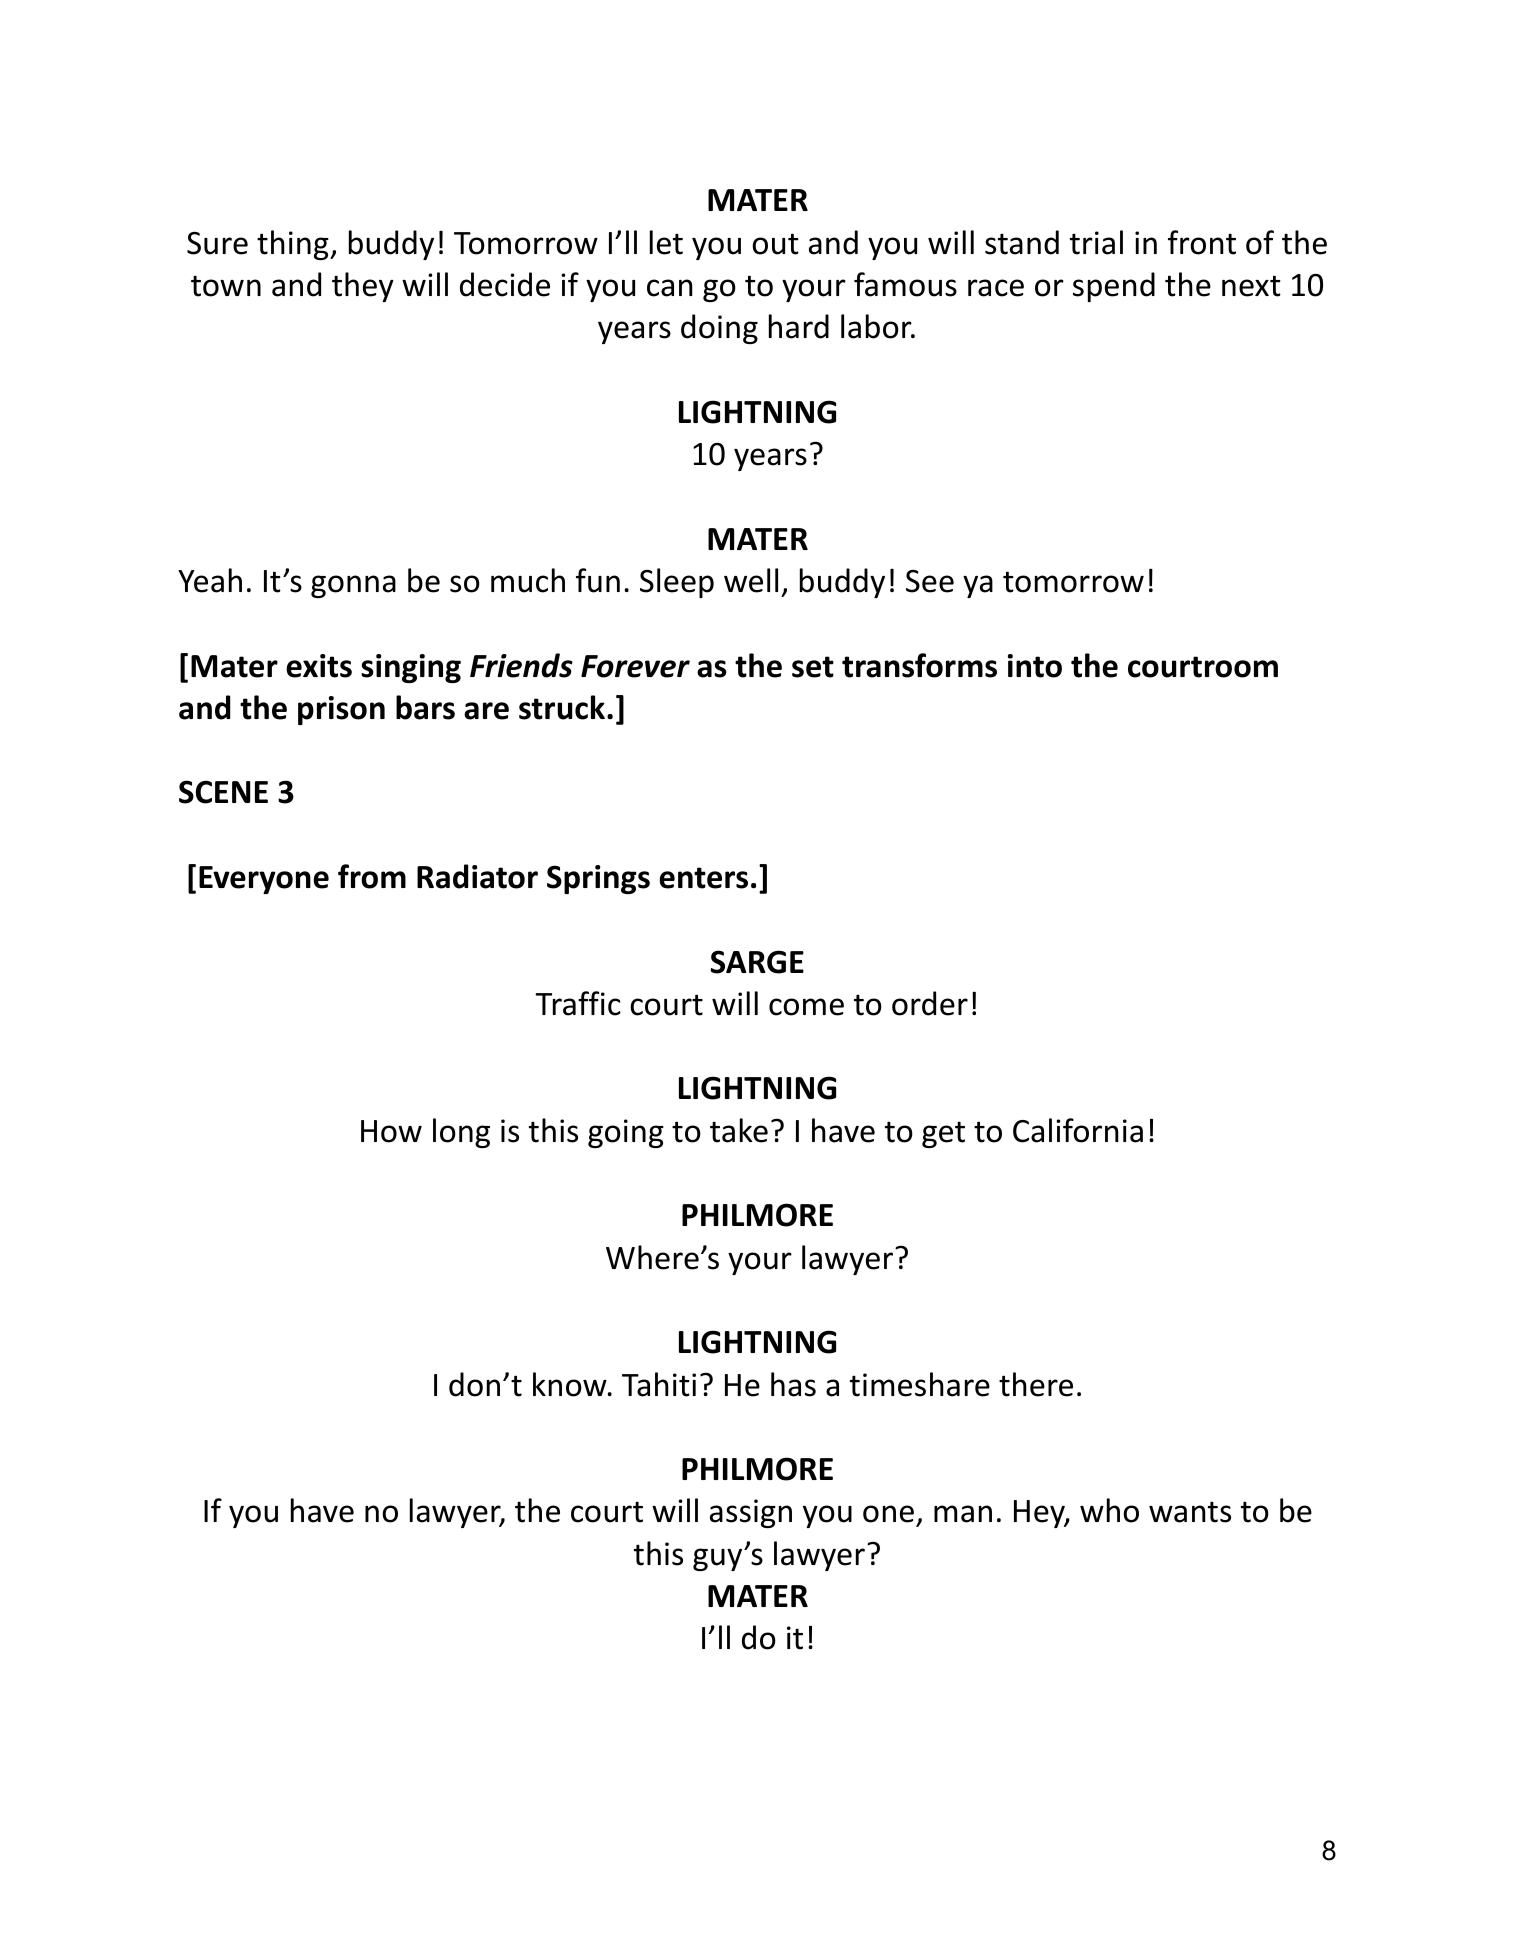 Image resolution: width=1515 pixels, height=1960 pixels. What do you see at coordinates (751, 1513) in the screenshot?
I see `assign` at bounding box center [751, 1513].
